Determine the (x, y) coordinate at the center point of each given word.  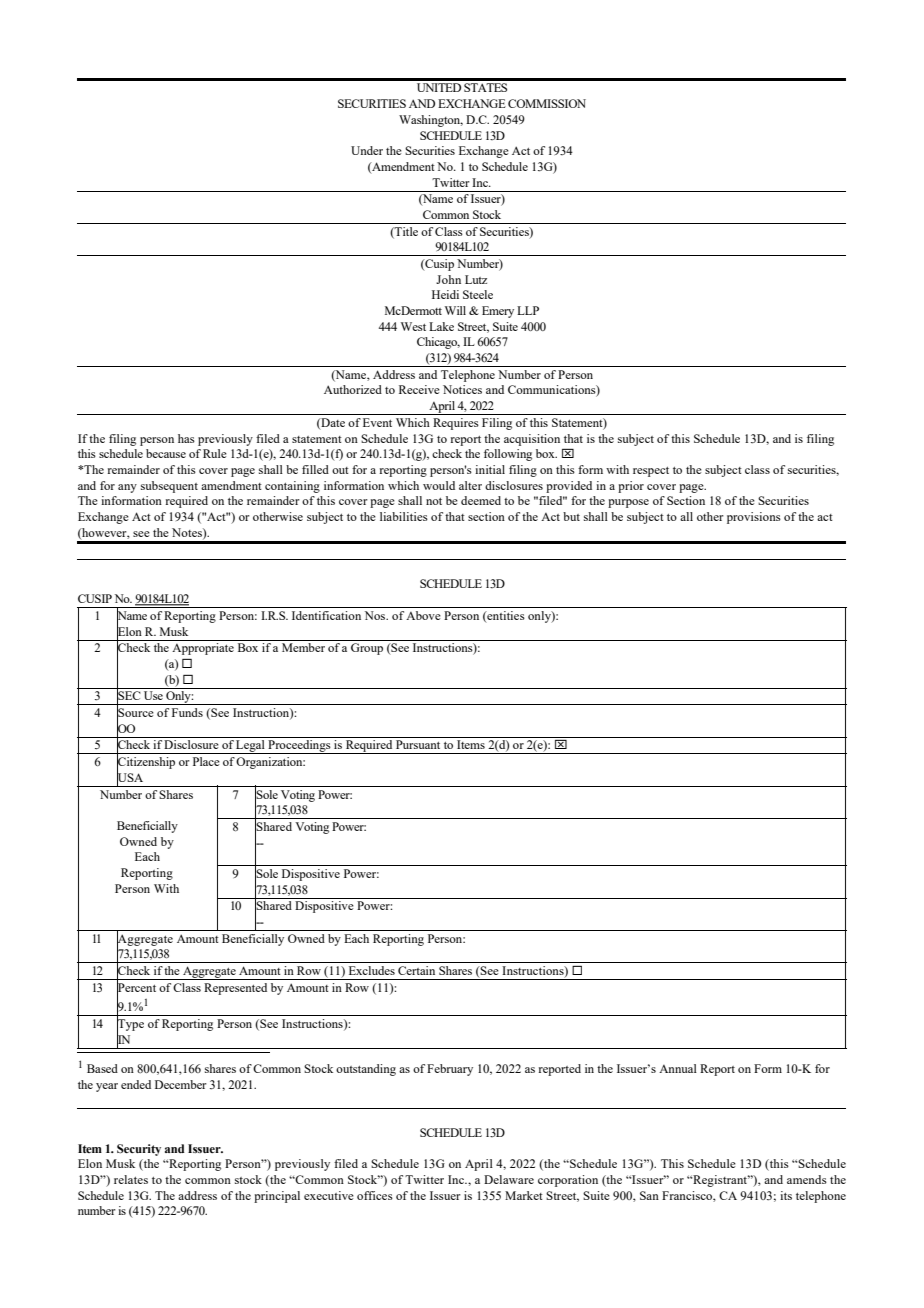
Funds (187, 712)
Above (423, 615)
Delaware (509, 1179)
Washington (431, 121)
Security (139, 1150)
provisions (754, 518)
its (786, 1195)
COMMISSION (547, 103)
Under (367, 150)
